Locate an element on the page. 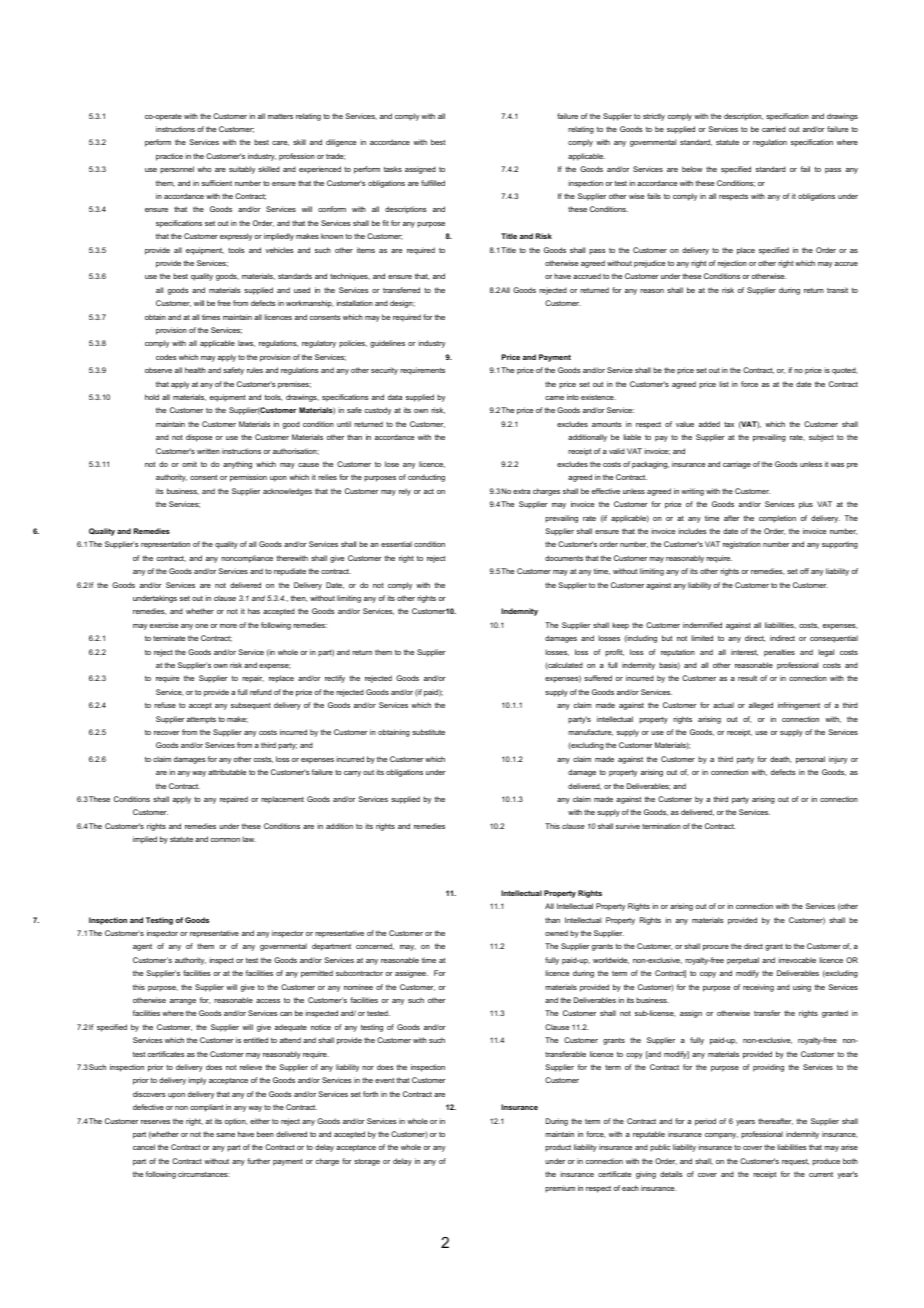  list is located at coordinates (724, 384).
